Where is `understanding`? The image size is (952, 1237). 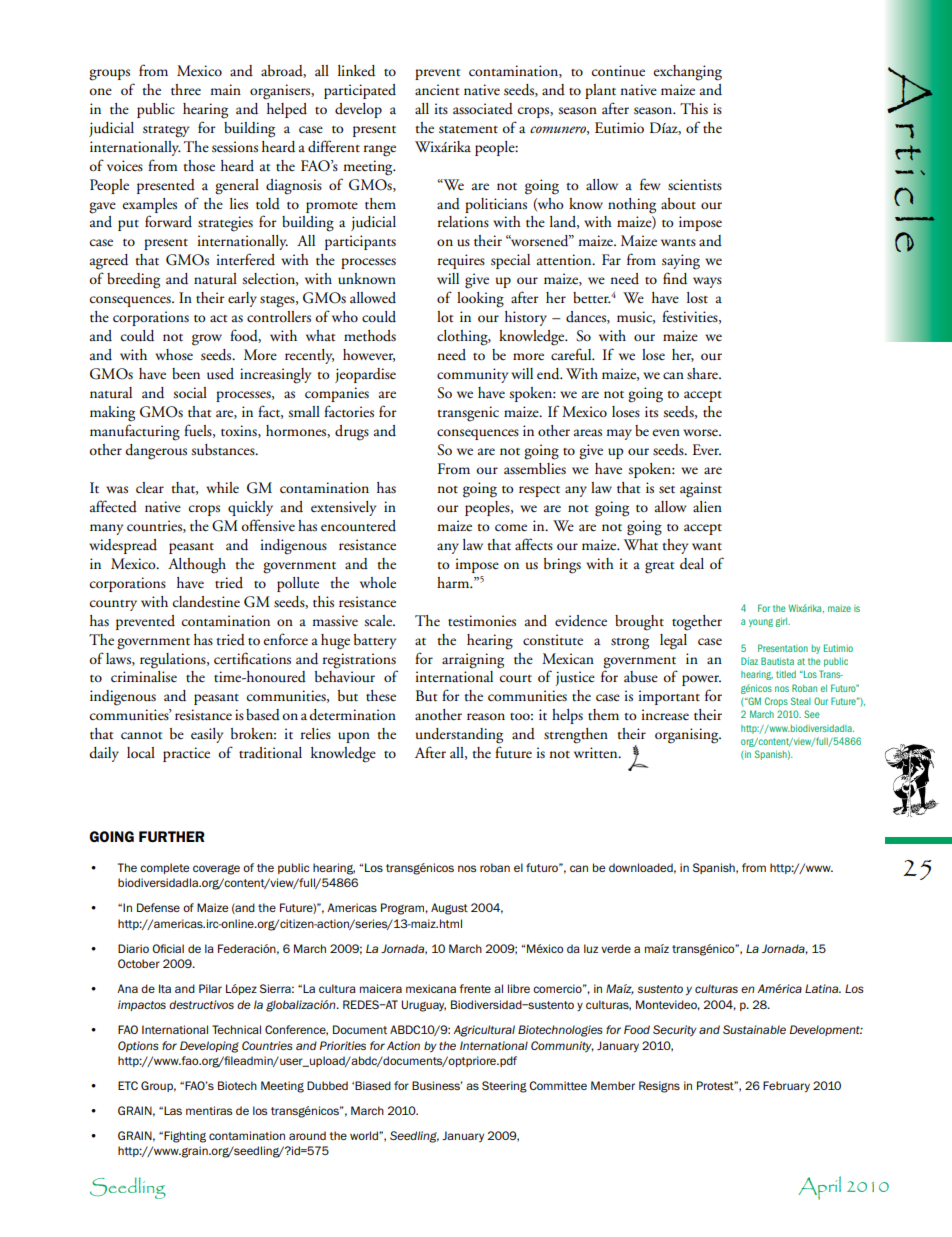 understanding is located at coordinates (459, 736).
